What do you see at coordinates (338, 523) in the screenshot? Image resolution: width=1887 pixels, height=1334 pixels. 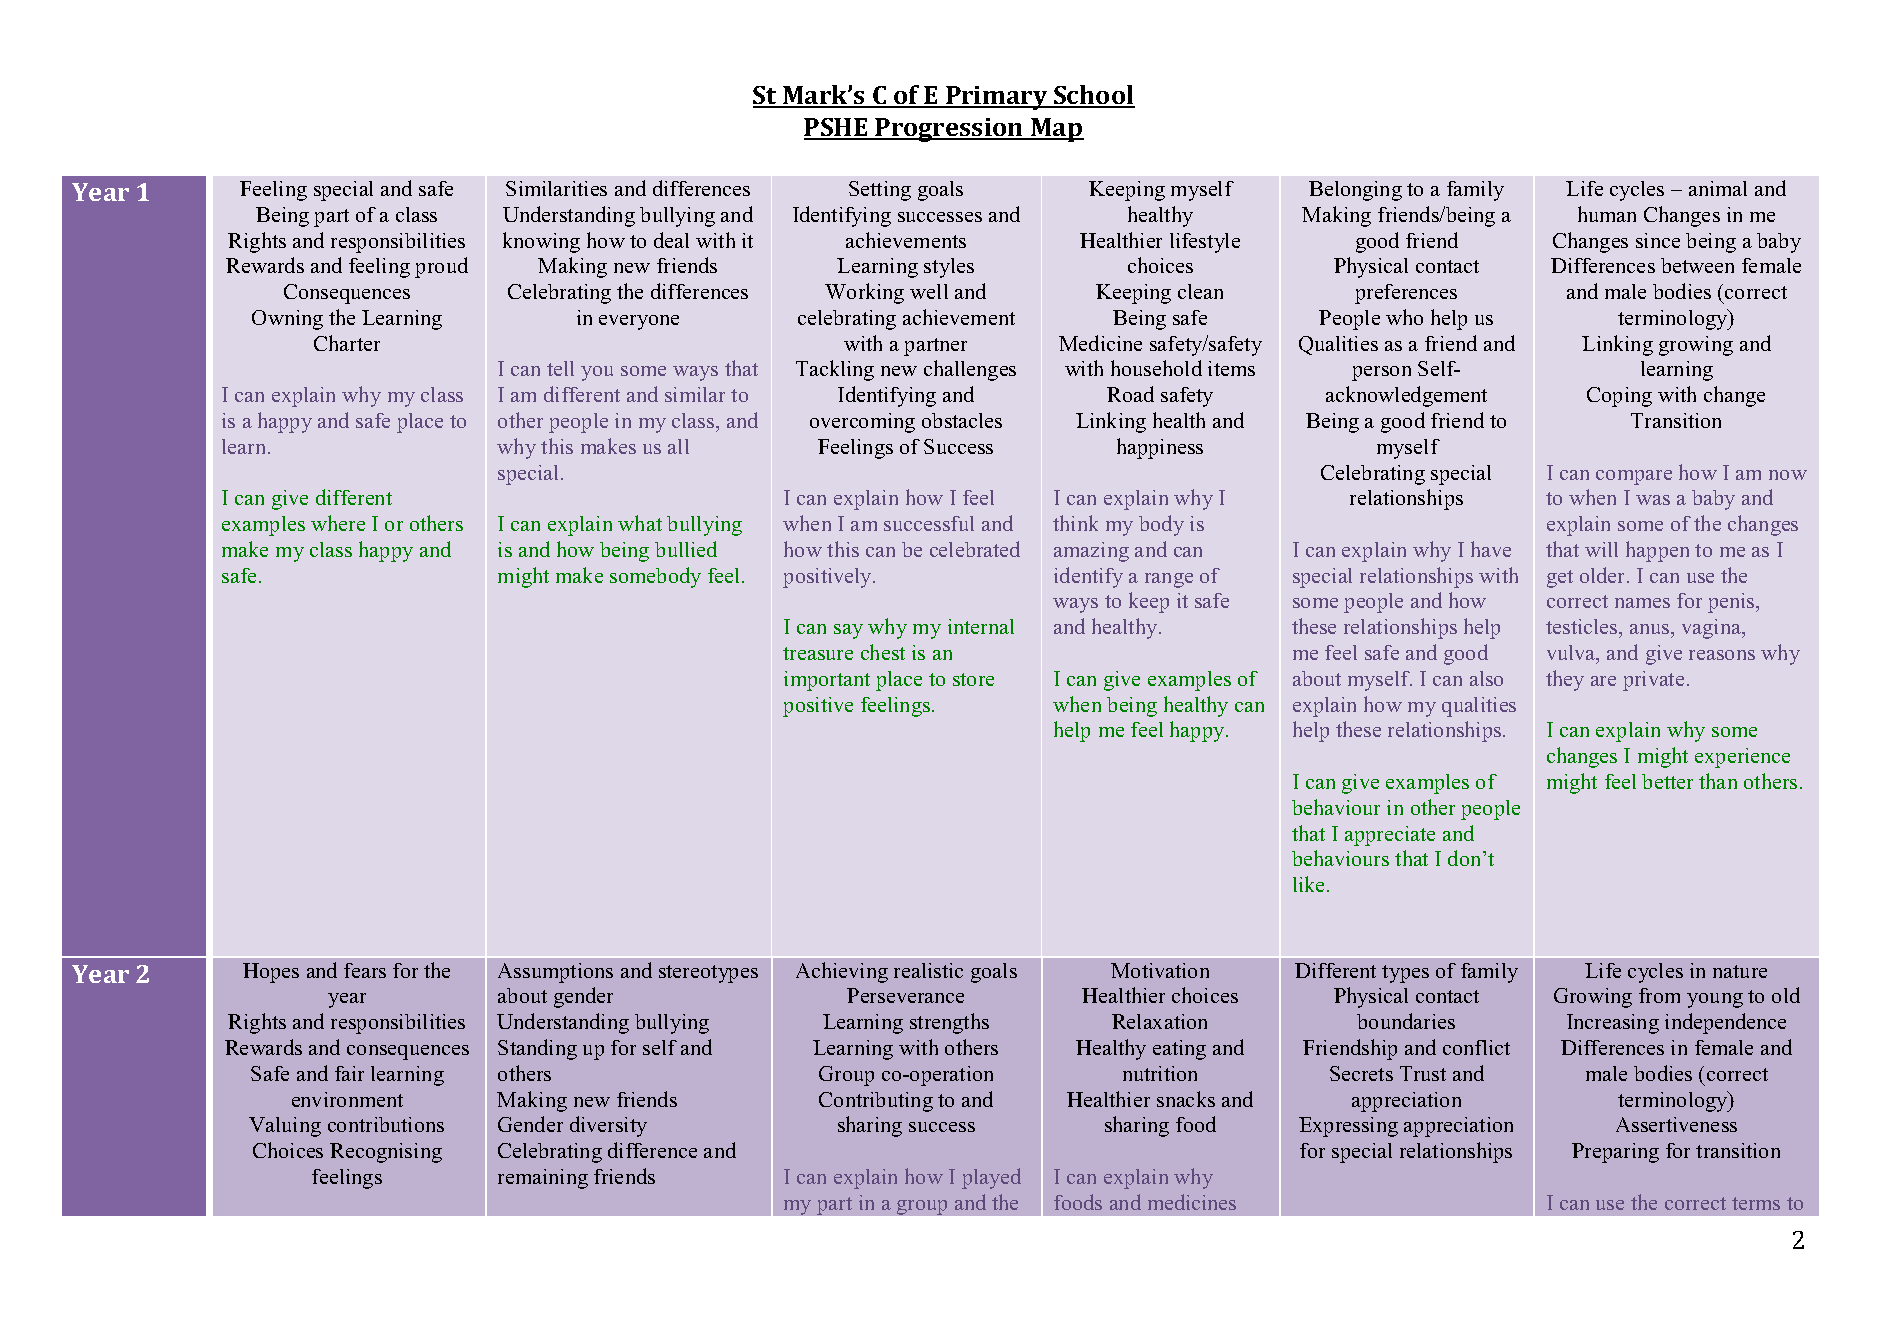 I see `where` at bounding box center [338, 523].
